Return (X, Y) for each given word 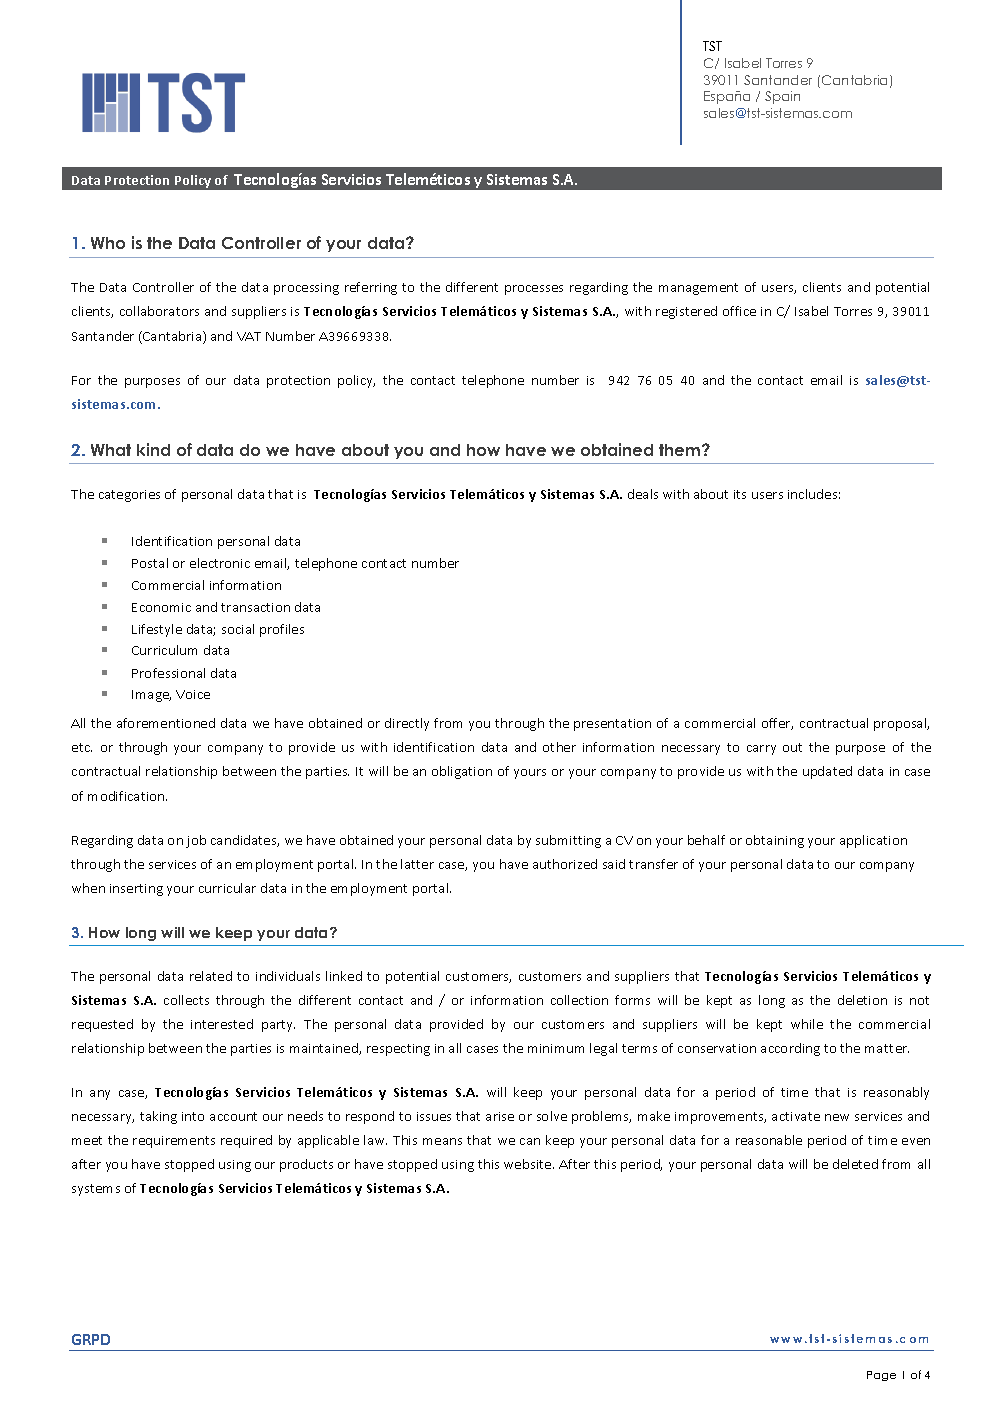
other (559, 747)
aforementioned (166, 723)
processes (534, 290)
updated (827, 772)
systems (96, 1190)
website (529, 1164)
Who (108, 243)
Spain (782, 97)
